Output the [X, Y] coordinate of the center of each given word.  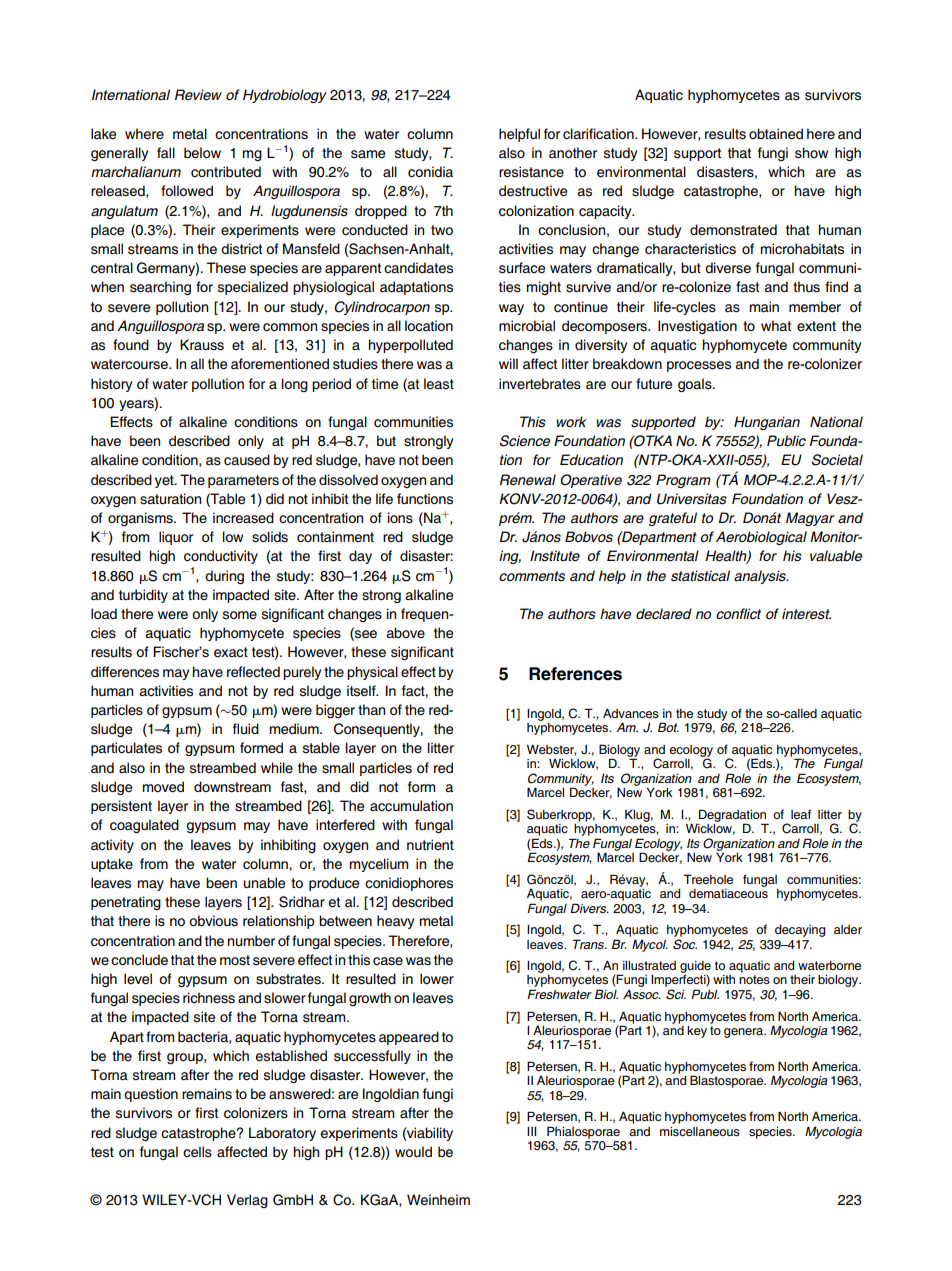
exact [231, 652]
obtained [776, 134]
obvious [213, 921]
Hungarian [767, 423]
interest [806, 614]
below [202, 152]
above [406, 632]
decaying [800, 931]
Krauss [202, 345]
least [439, 384]
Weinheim [438, 1199]
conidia [430, 171]
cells [197, 1152]
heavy [395, 922]
